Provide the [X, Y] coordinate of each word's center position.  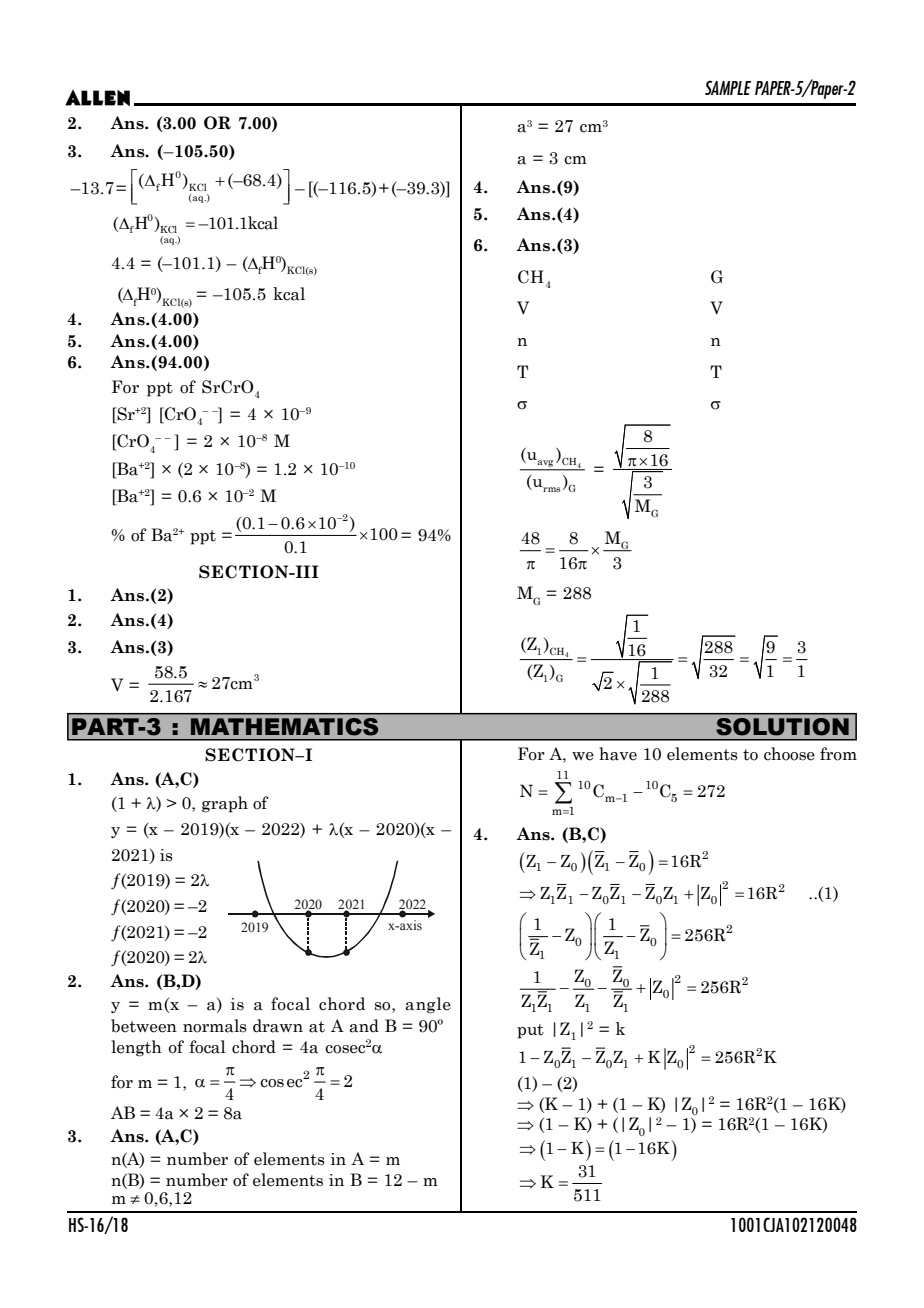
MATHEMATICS [284, 726]
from [838, 754]
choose [789, 754]
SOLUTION [783, 726]
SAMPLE [728, 87]
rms [552, 489]
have [618, 754]
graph [225, 804]
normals [215, 1026]
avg [545, 463]
